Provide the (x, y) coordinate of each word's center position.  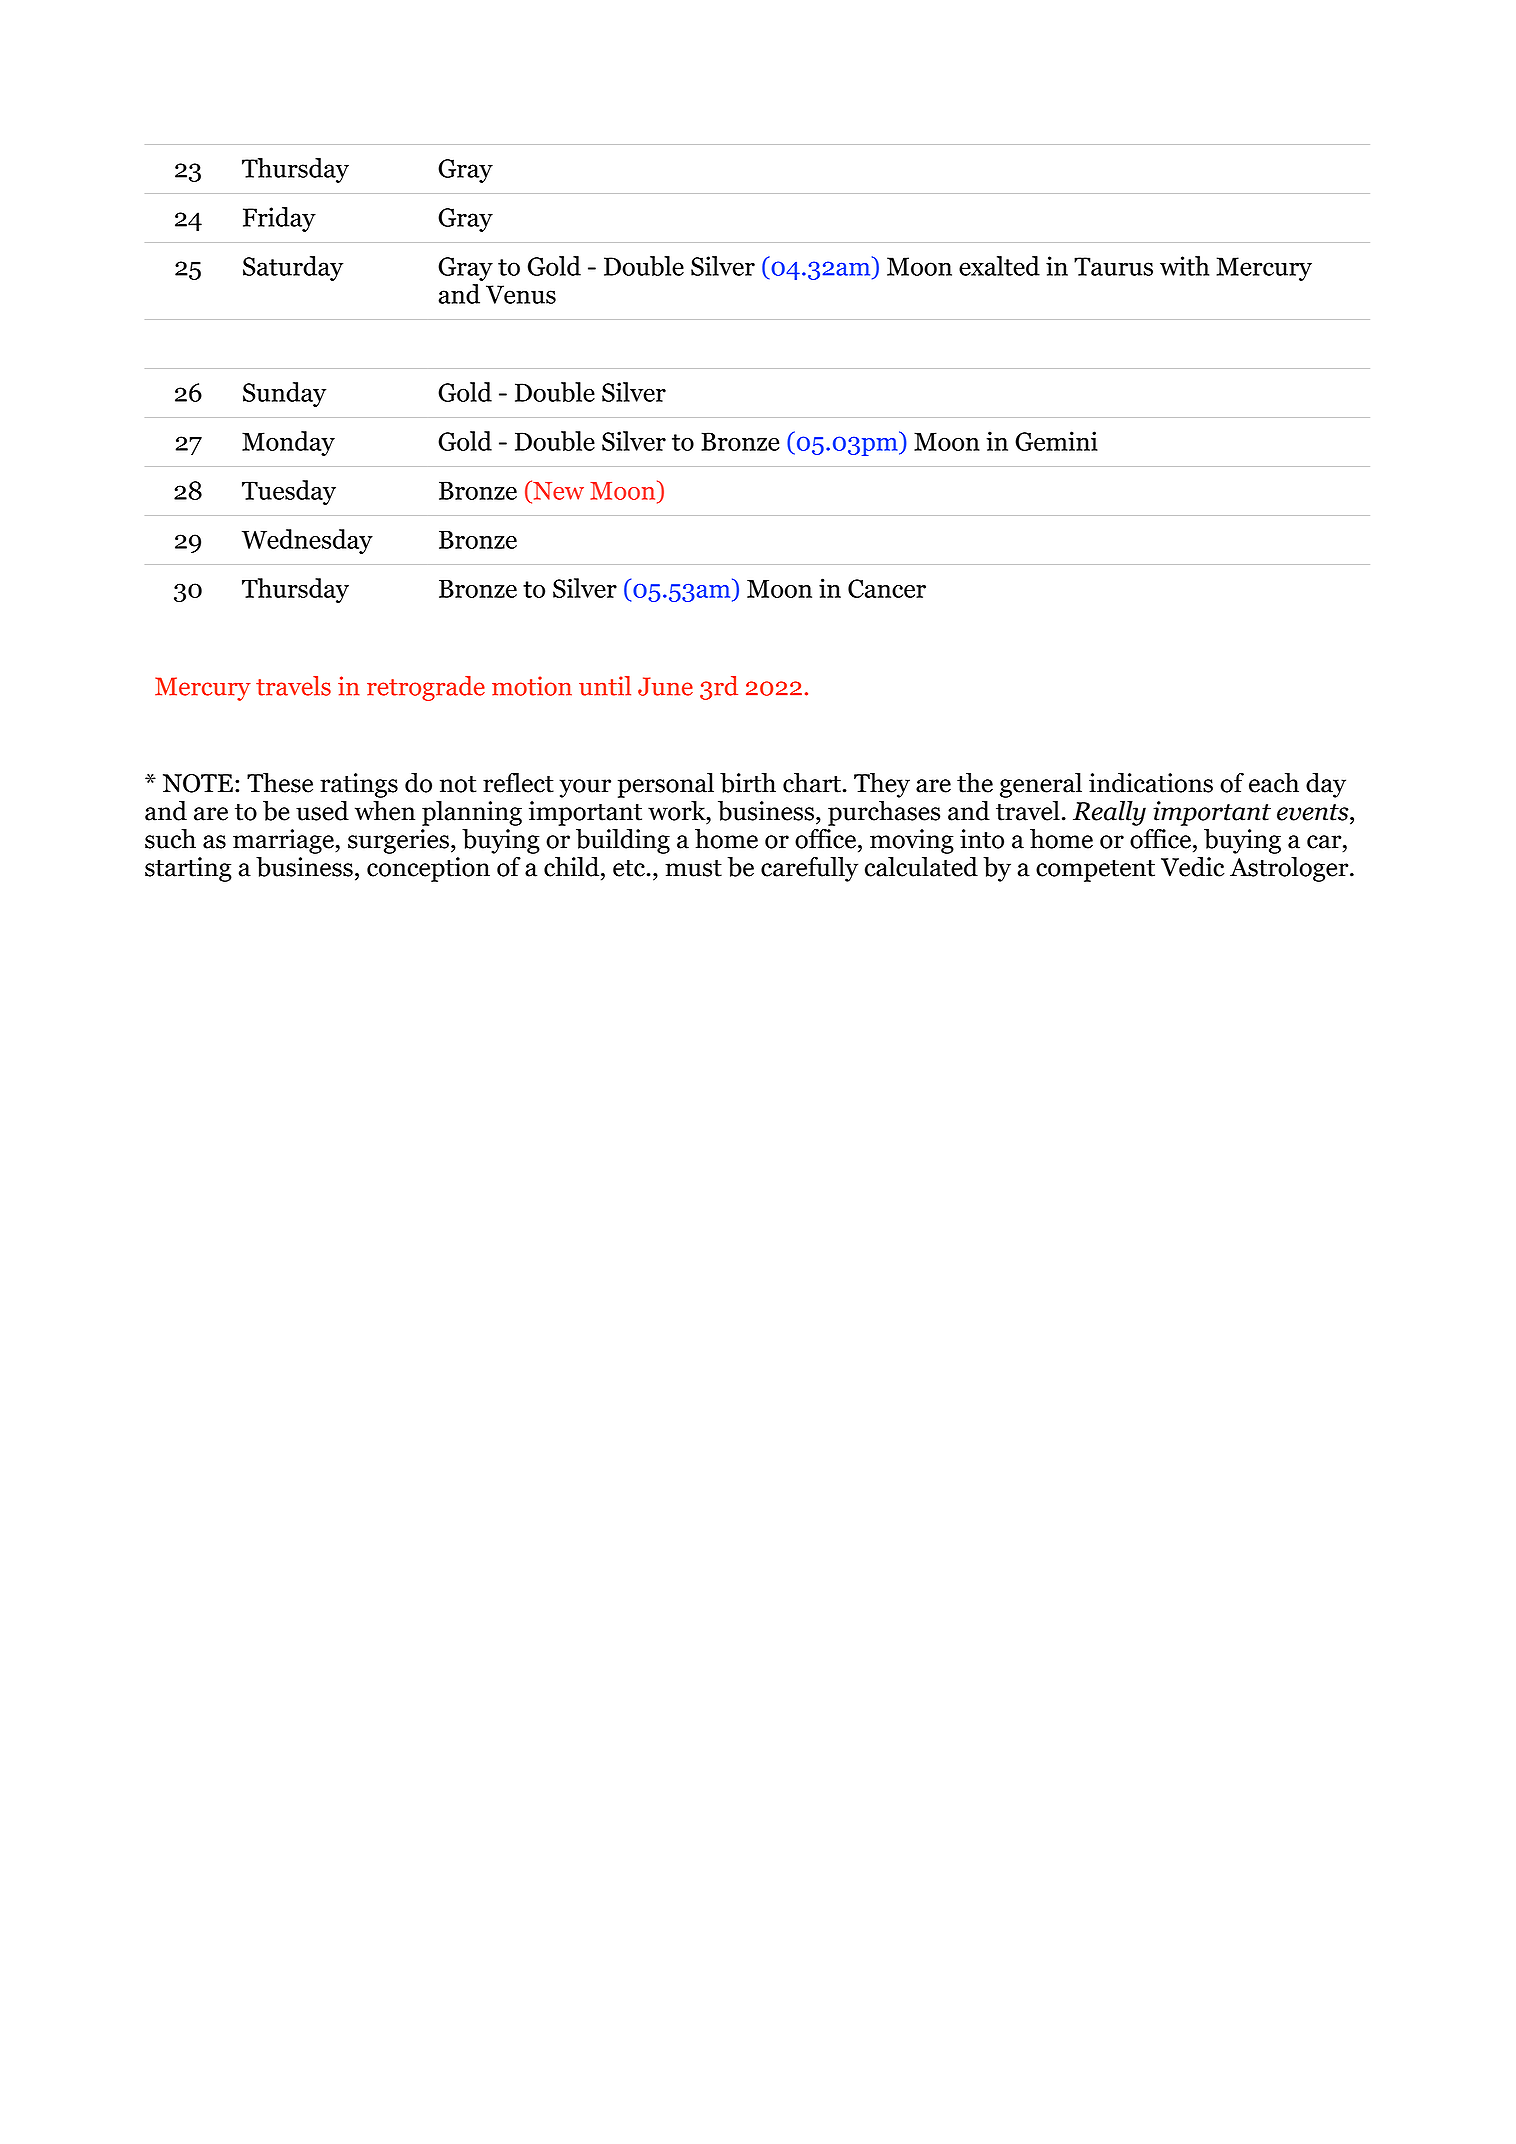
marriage (284, 841)
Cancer (887, 588)
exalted (999, 266)
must (693, 868)
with (1184, 266)
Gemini (1056, 441)
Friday (279, 219)
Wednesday (307, 541)
